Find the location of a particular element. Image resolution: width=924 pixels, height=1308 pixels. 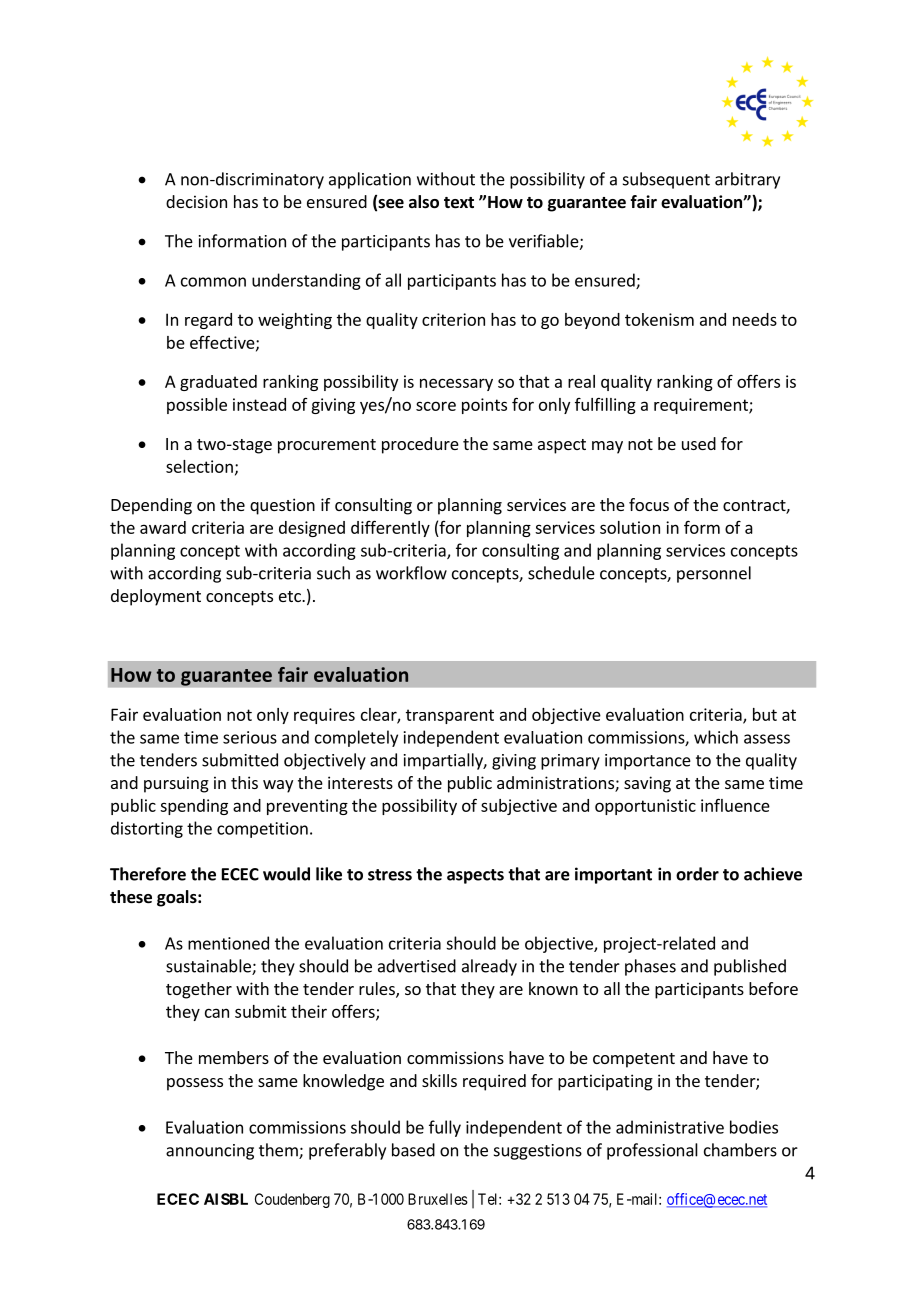

announcing is located at coordinates (210, 1152).
